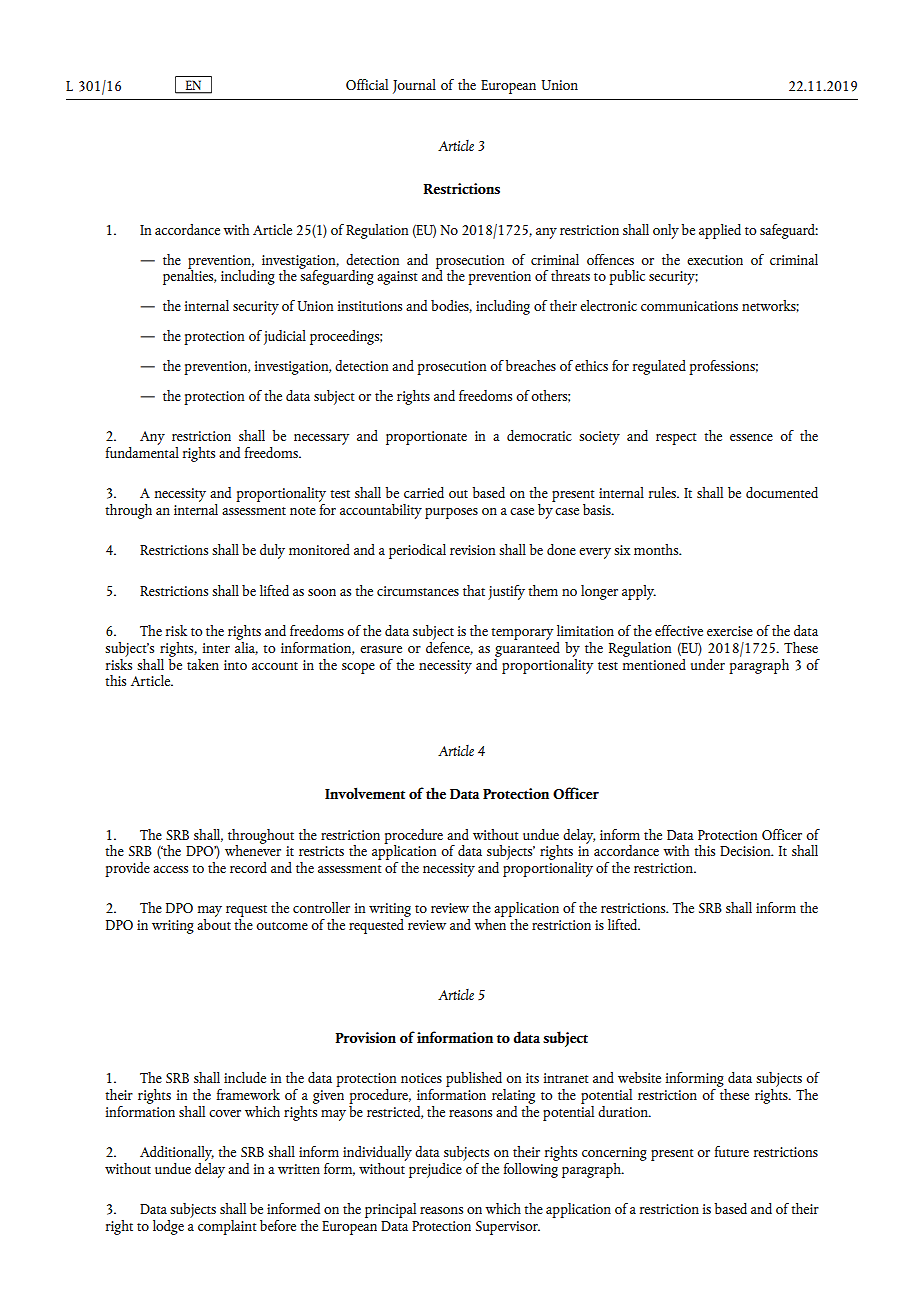 Image resolution: width=924 pixels, height=1308 pixels. Describe the element at coordinates (414, 86) in the image. I see `Journal` at that location.
